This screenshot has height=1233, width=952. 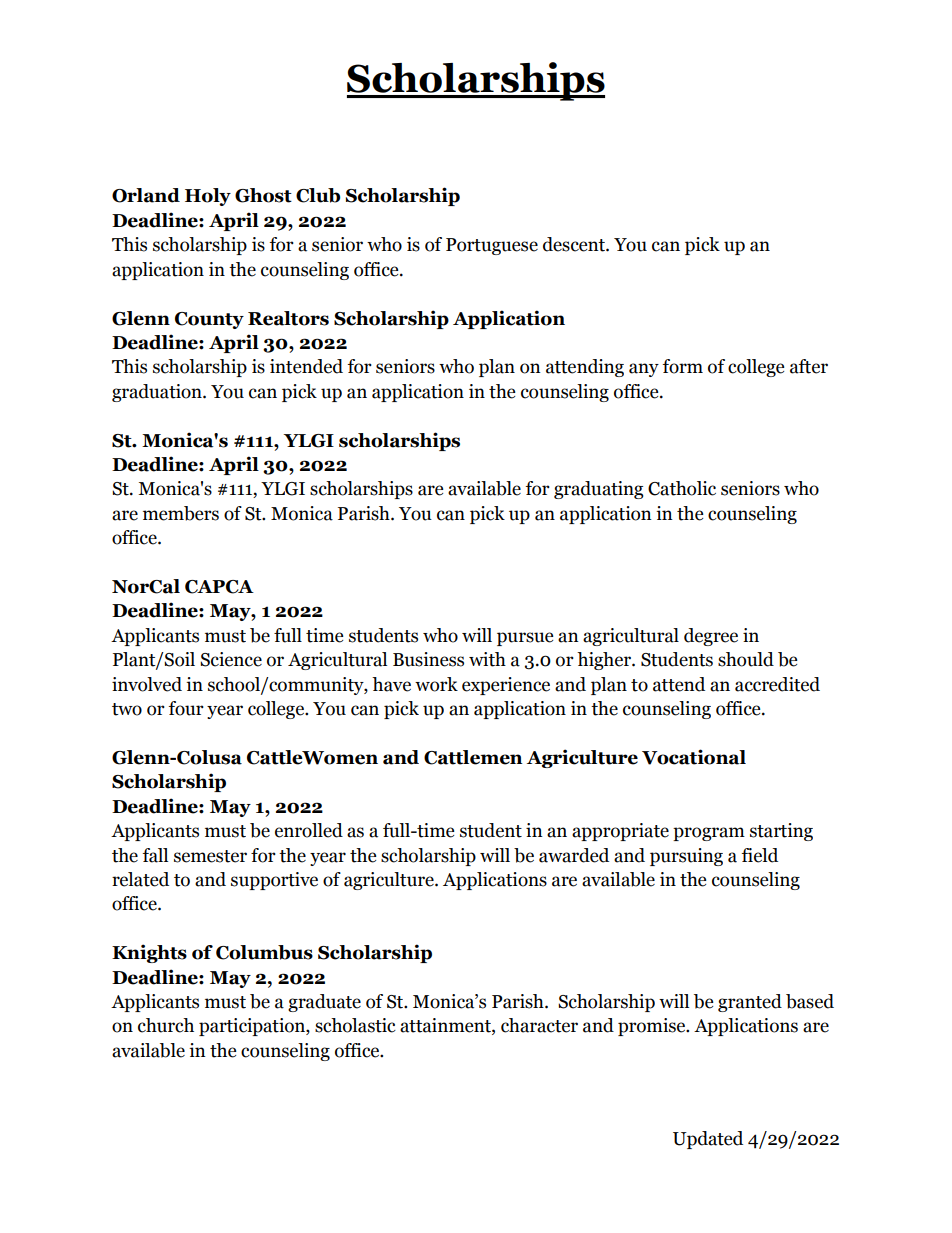 I want to click on church, so click(x=166, y=1025).
